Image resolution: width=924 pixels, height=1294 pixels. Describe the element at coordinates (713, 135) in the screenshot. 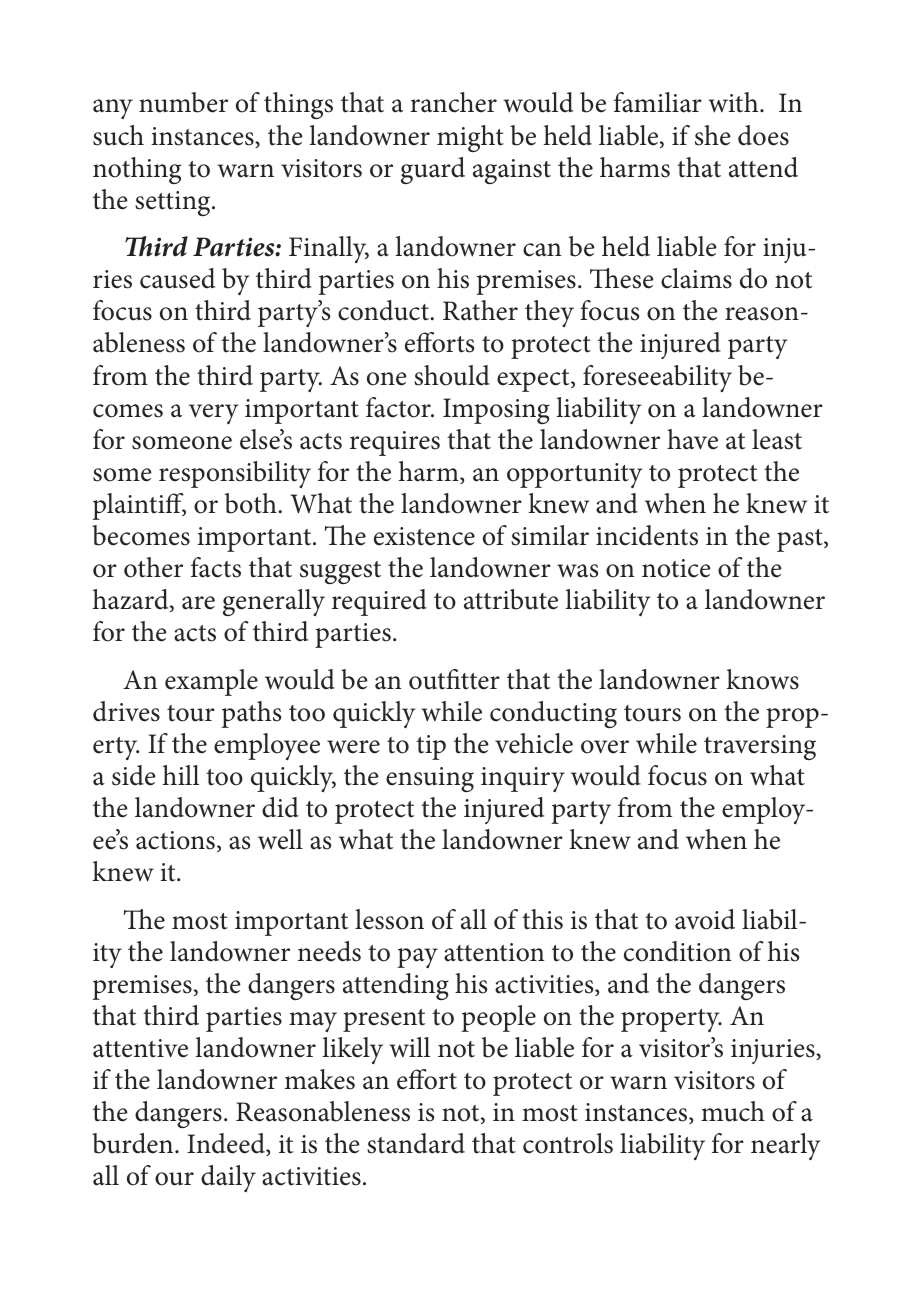

I see `she` at that location.
